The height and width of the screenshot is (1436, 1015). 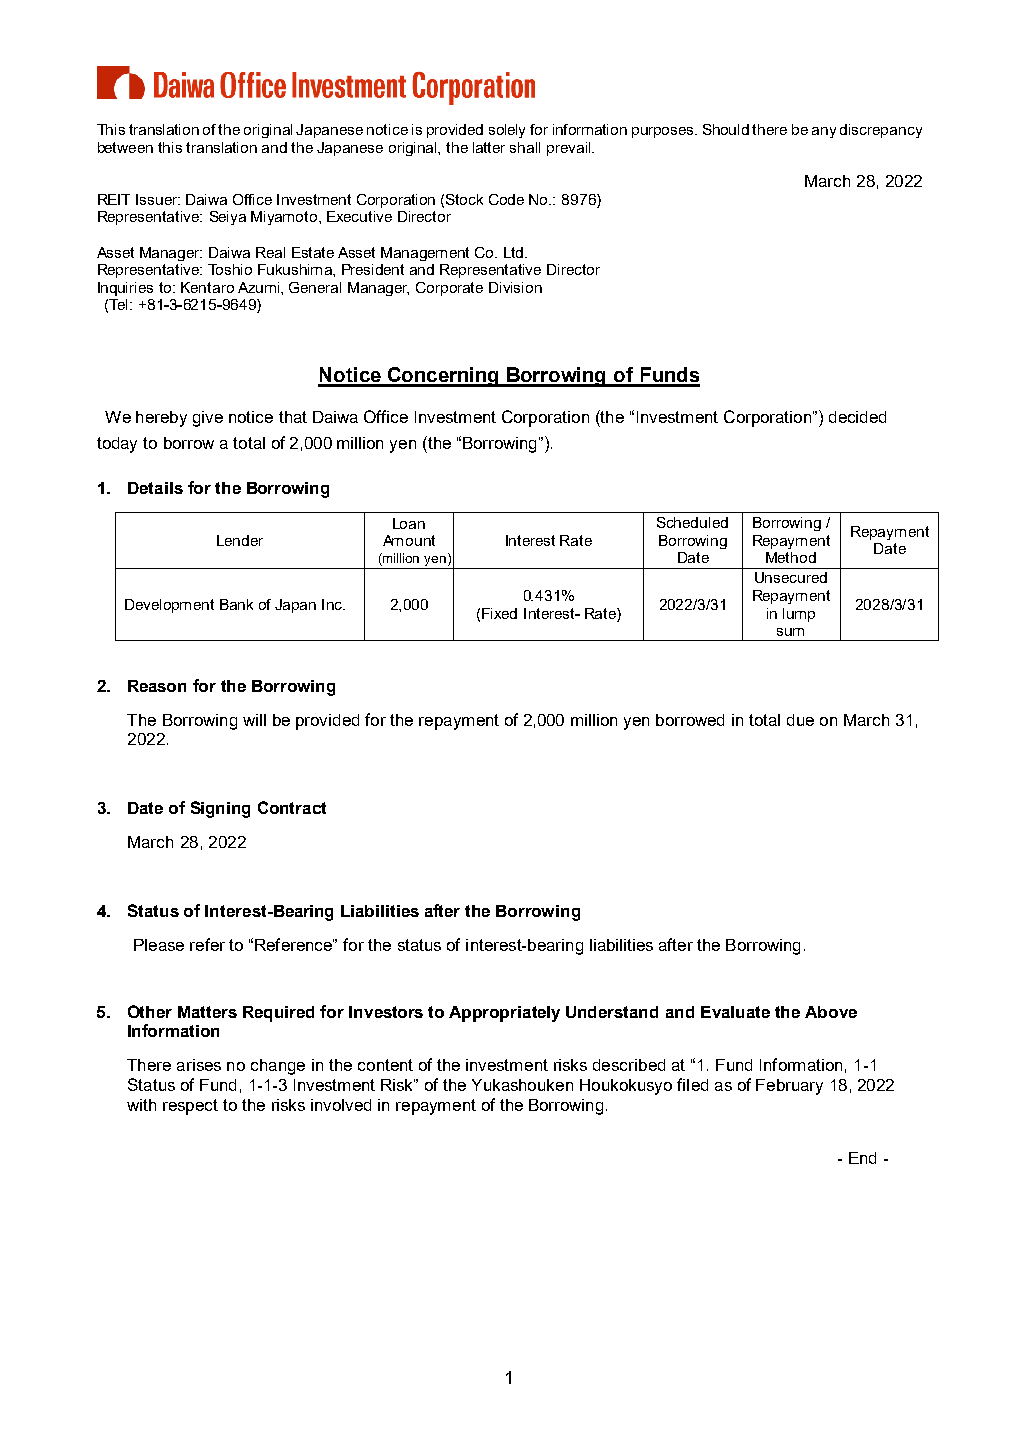 What do you see at coordinates (499, 613) in the screenshot?
I see `Fixed` at bounding box center [499, 613].
